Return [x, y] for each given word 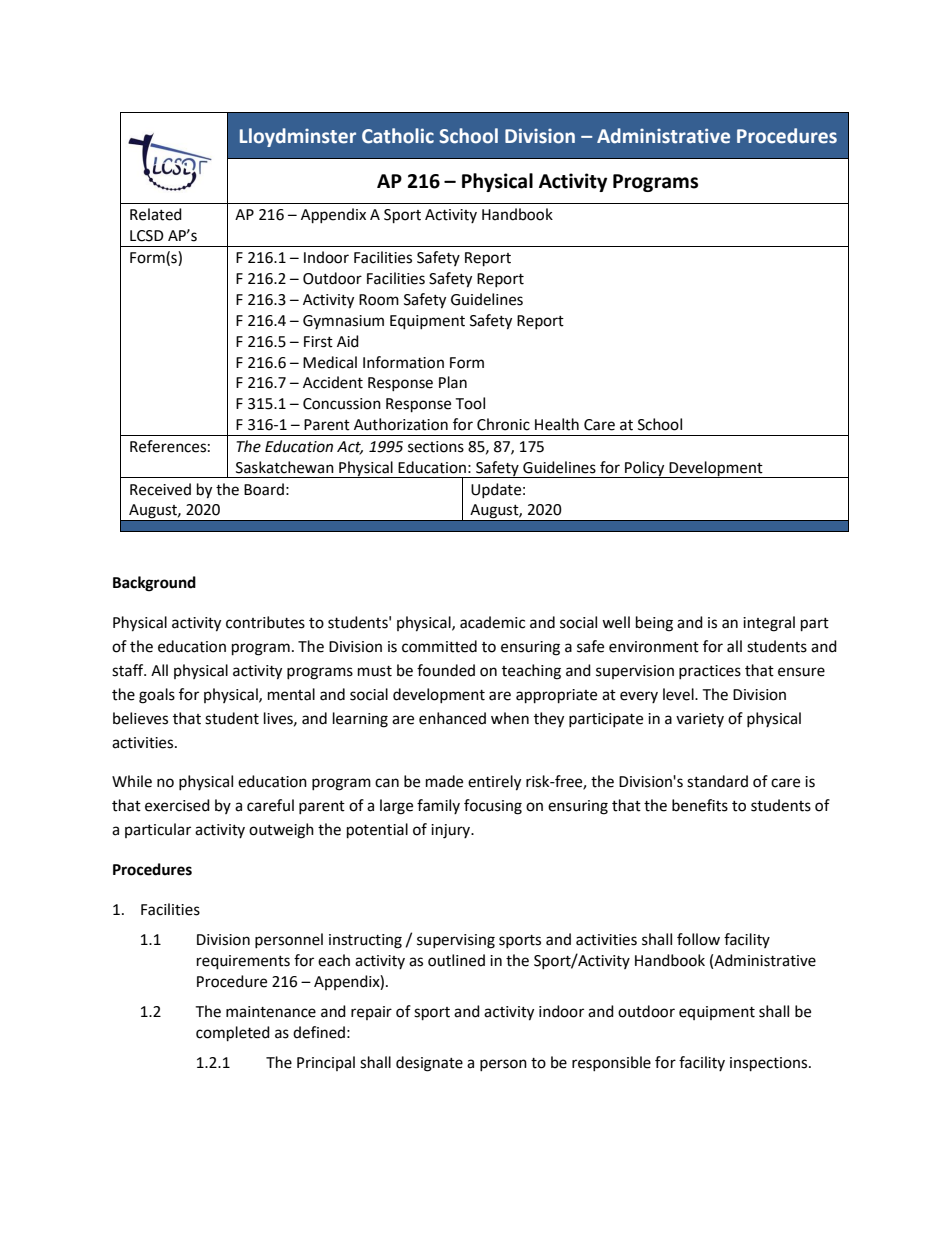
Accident [333, 382]
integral [769, 624]
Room [379, 300]
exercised [177, 805]
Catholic [398, 136]
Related [156, 214]
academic [492, 622]
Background [154, 584]
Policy [645, 469]
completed [233, 1034]
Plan [453, 382]
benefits [700, 805]
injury [452, 831]
